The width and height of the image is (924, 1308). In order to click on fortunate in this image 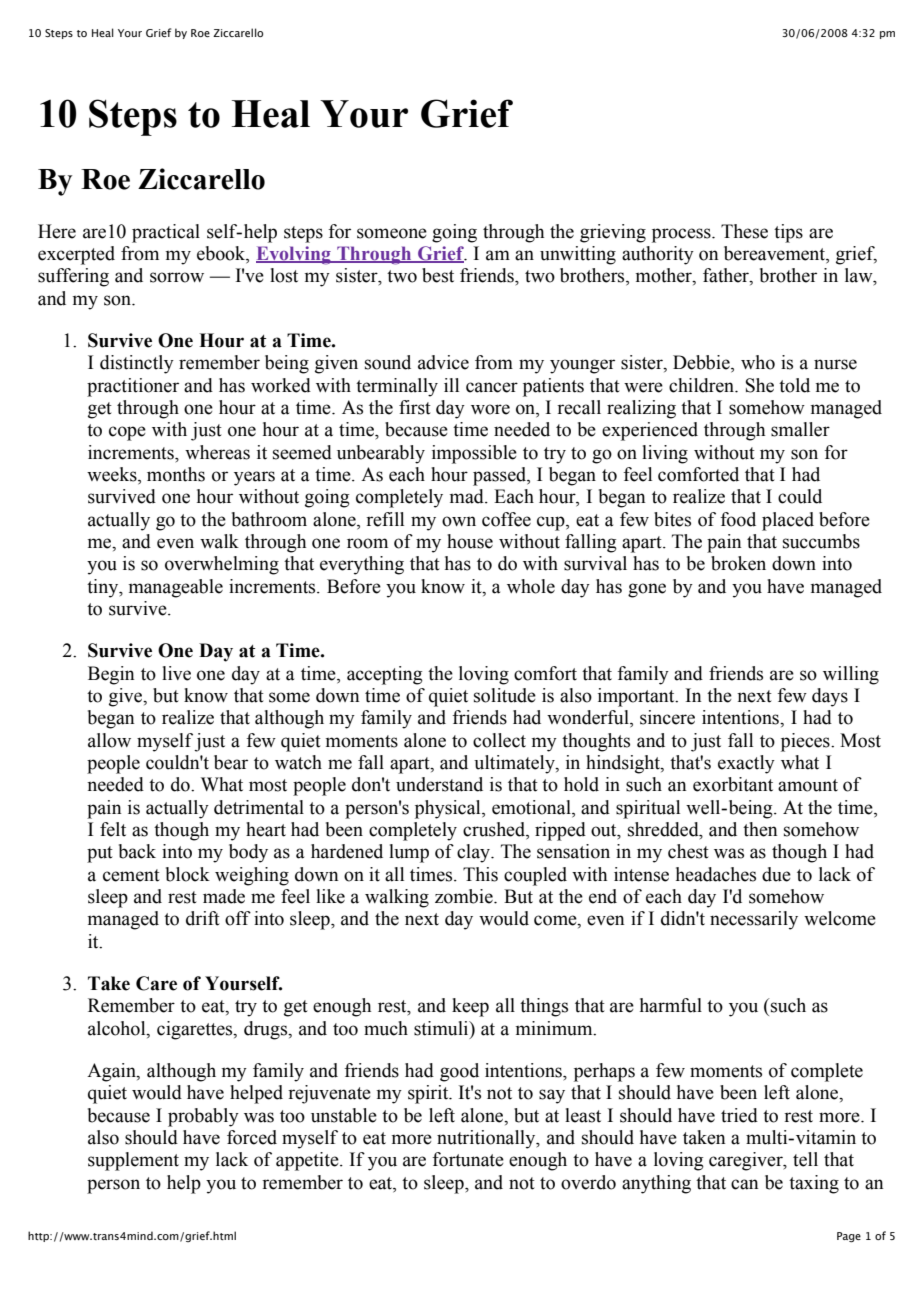, I will do `click(468, 1159)`.
